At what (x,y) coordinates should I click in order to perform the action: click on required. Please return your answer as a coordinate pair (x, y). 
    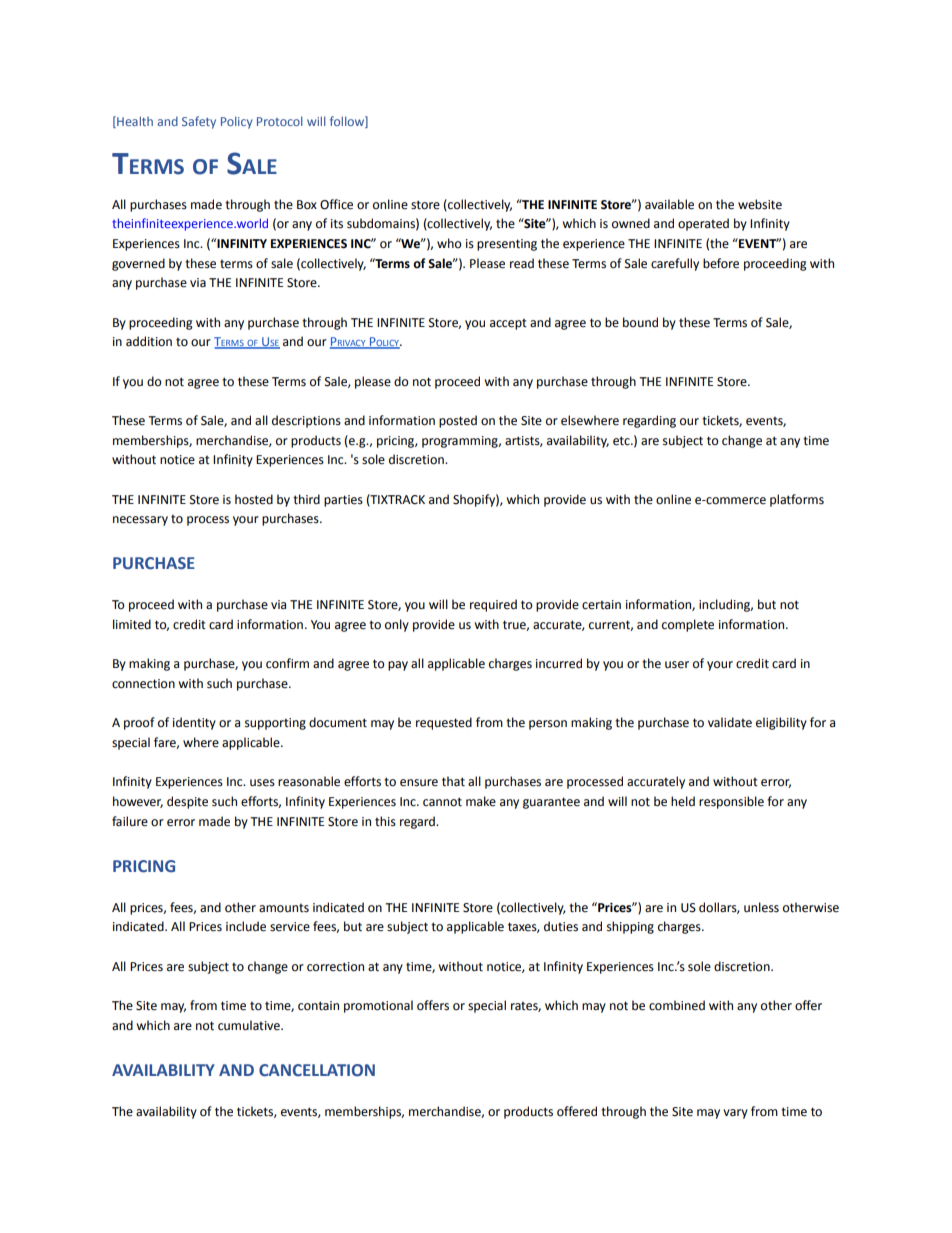
    Looking at the image, I should click on (493, 605).
